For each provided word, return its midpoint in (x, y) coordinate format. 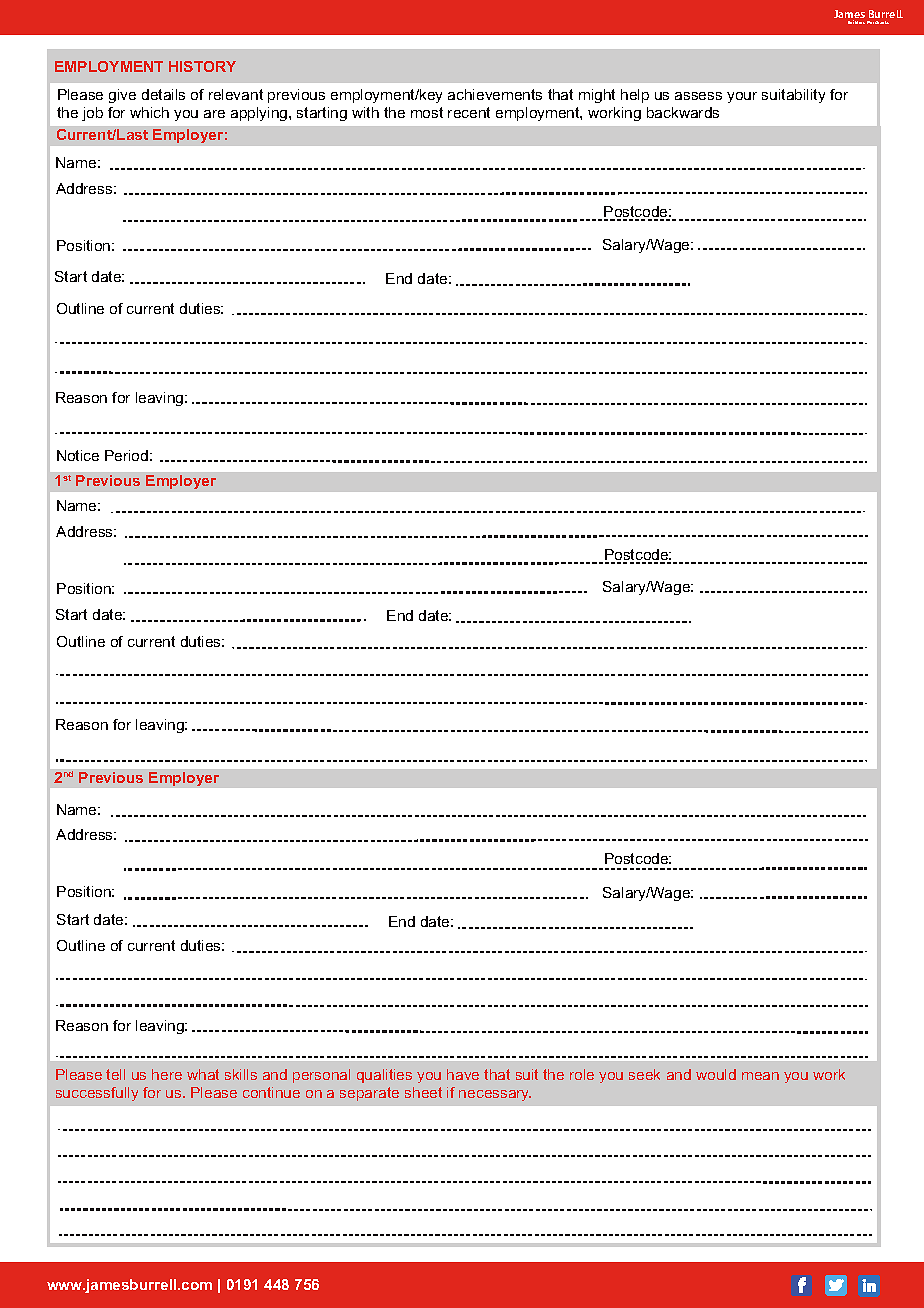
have (463, 1074)
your (742, 97)
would (716, 1074)
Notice (78, 455)
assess (698, 96)
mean (760, 1076)
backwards (683, 112)
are (214, 114)
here (167, 1074)
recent (469, 112)
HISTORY (202, 66)
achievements (495, 94)
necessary (495, 1095)
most (427, 112)
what (203, 1074)
